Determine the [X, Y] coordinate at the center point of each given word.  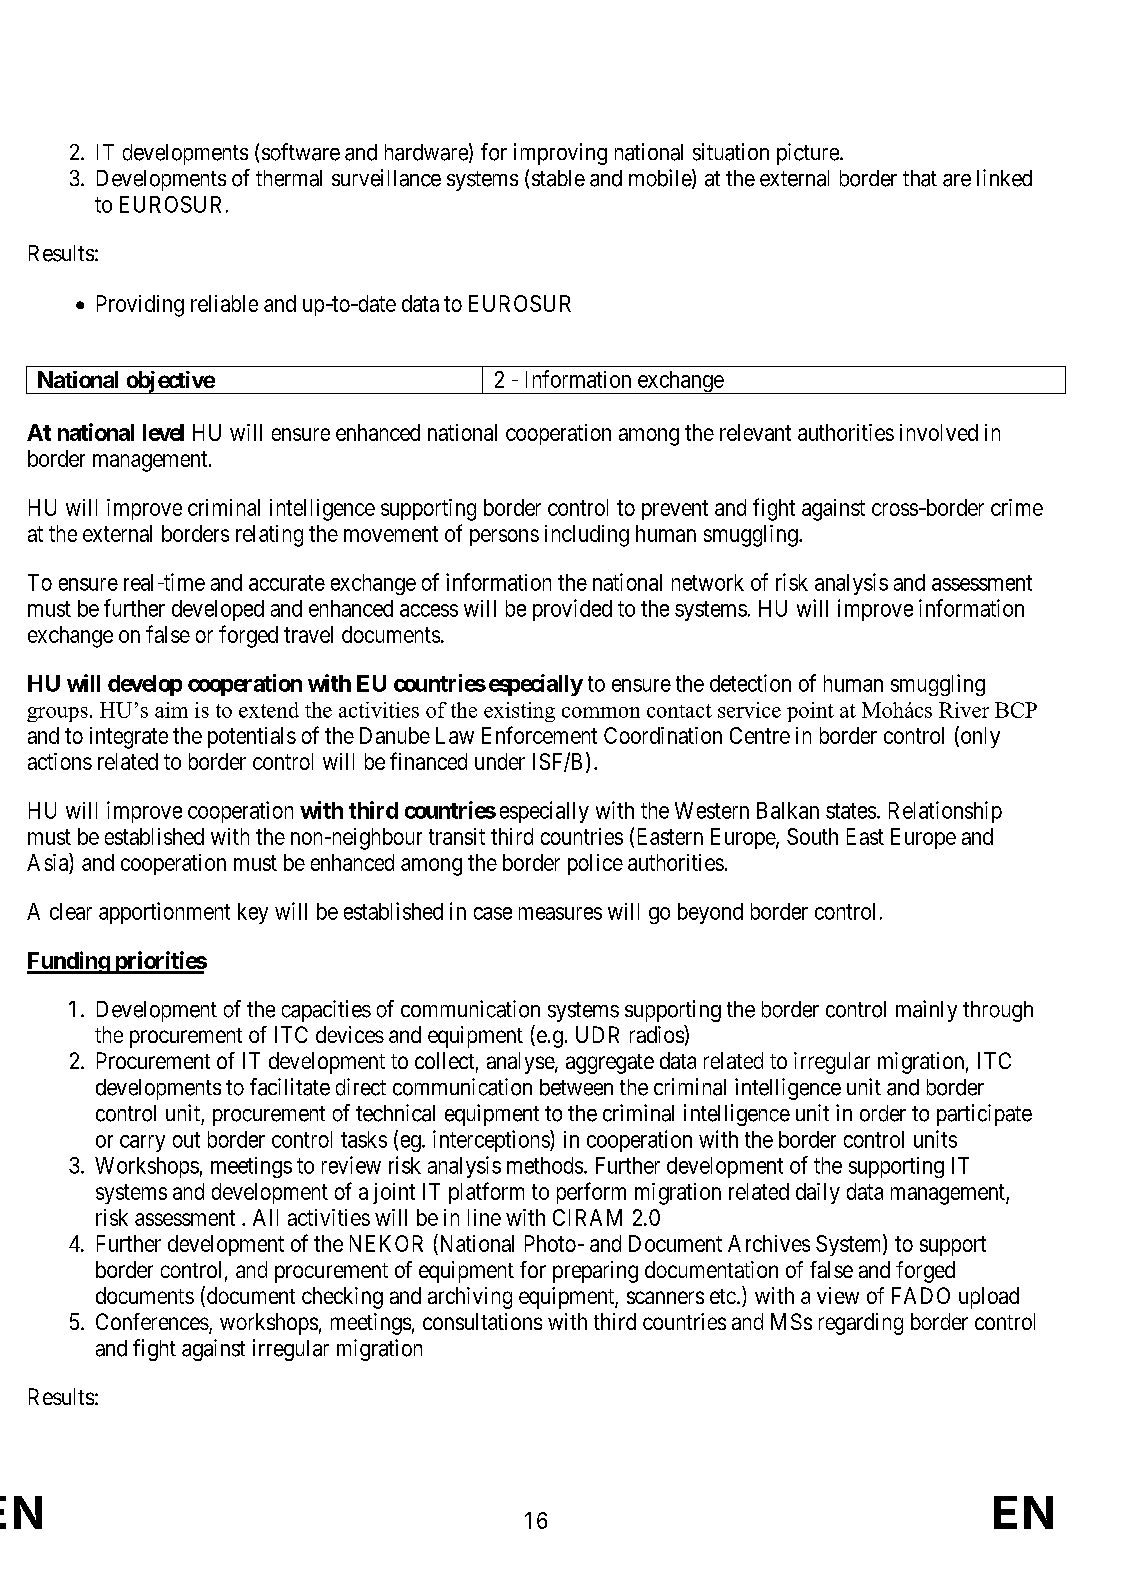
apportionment [164, 913]
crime [1017, 507]
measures [560, 913]
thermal [289, 178]
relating [269, 536]
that [920, 178]
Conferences [152, 1321]
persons [504, 537]
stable [558, 178]
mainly [926, 1011]
